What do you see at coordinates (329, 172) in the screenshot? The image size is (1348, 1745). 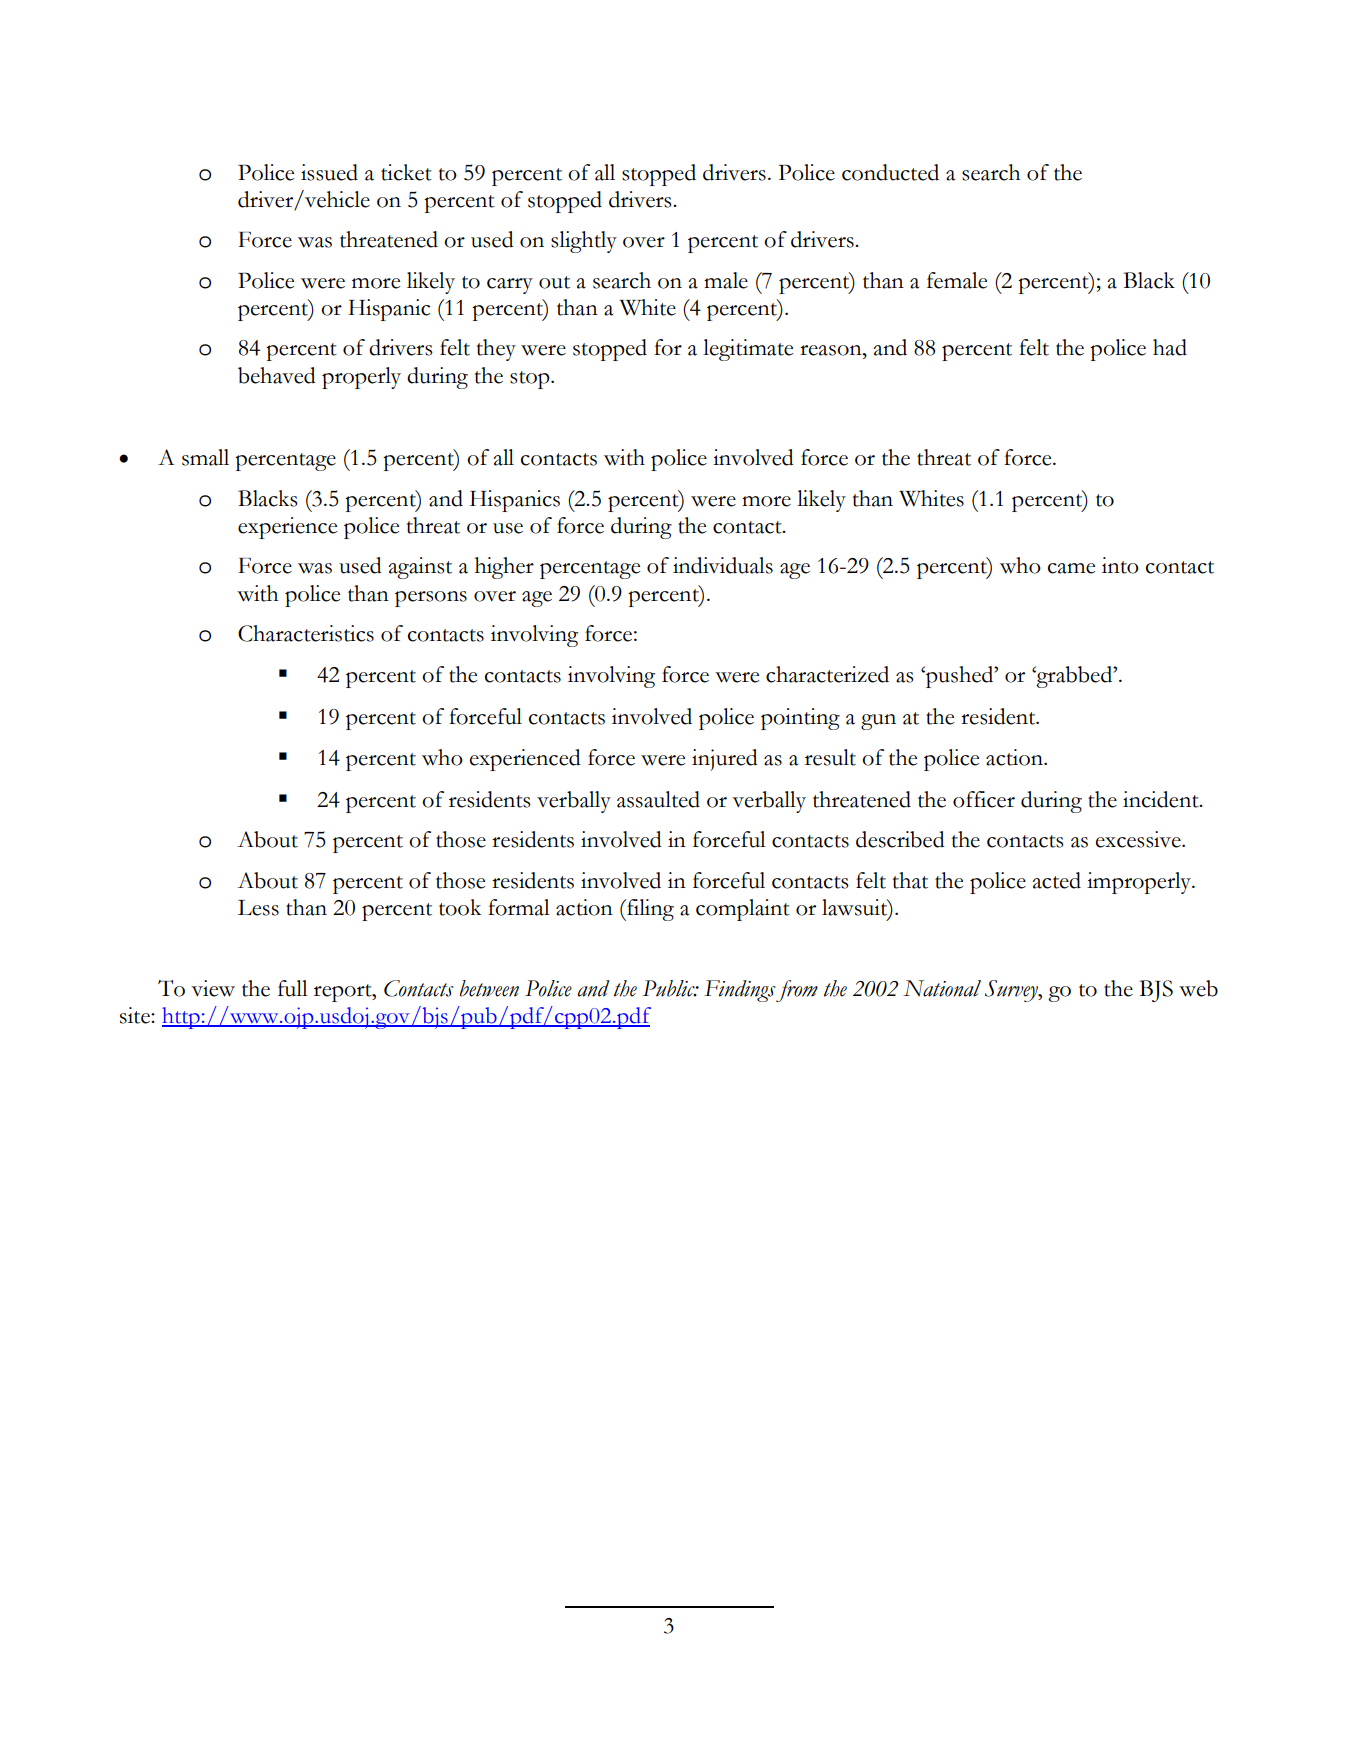 I see `issued` at bounding box center [329, 172].
